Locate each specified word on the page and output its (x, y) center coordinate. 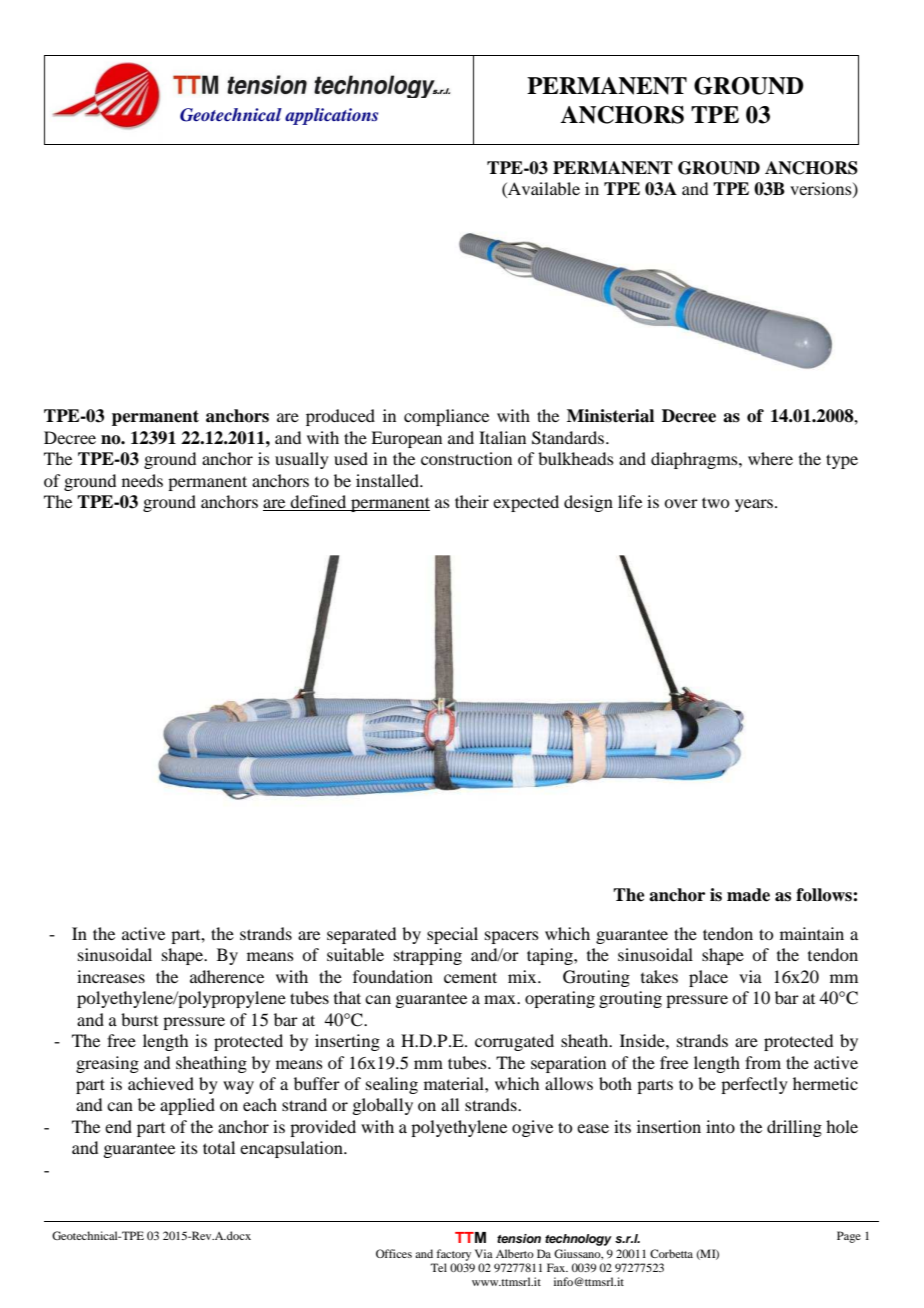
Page (849, 1237)
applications (331, 116)
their (472, 501)
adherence (227, 976)
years (755, 505)
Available (543, 190)
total (219, 1147)
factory (453, 1255)
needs (142, 480)
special (452, 935)
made (748, 895)
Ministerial (610, 416)
